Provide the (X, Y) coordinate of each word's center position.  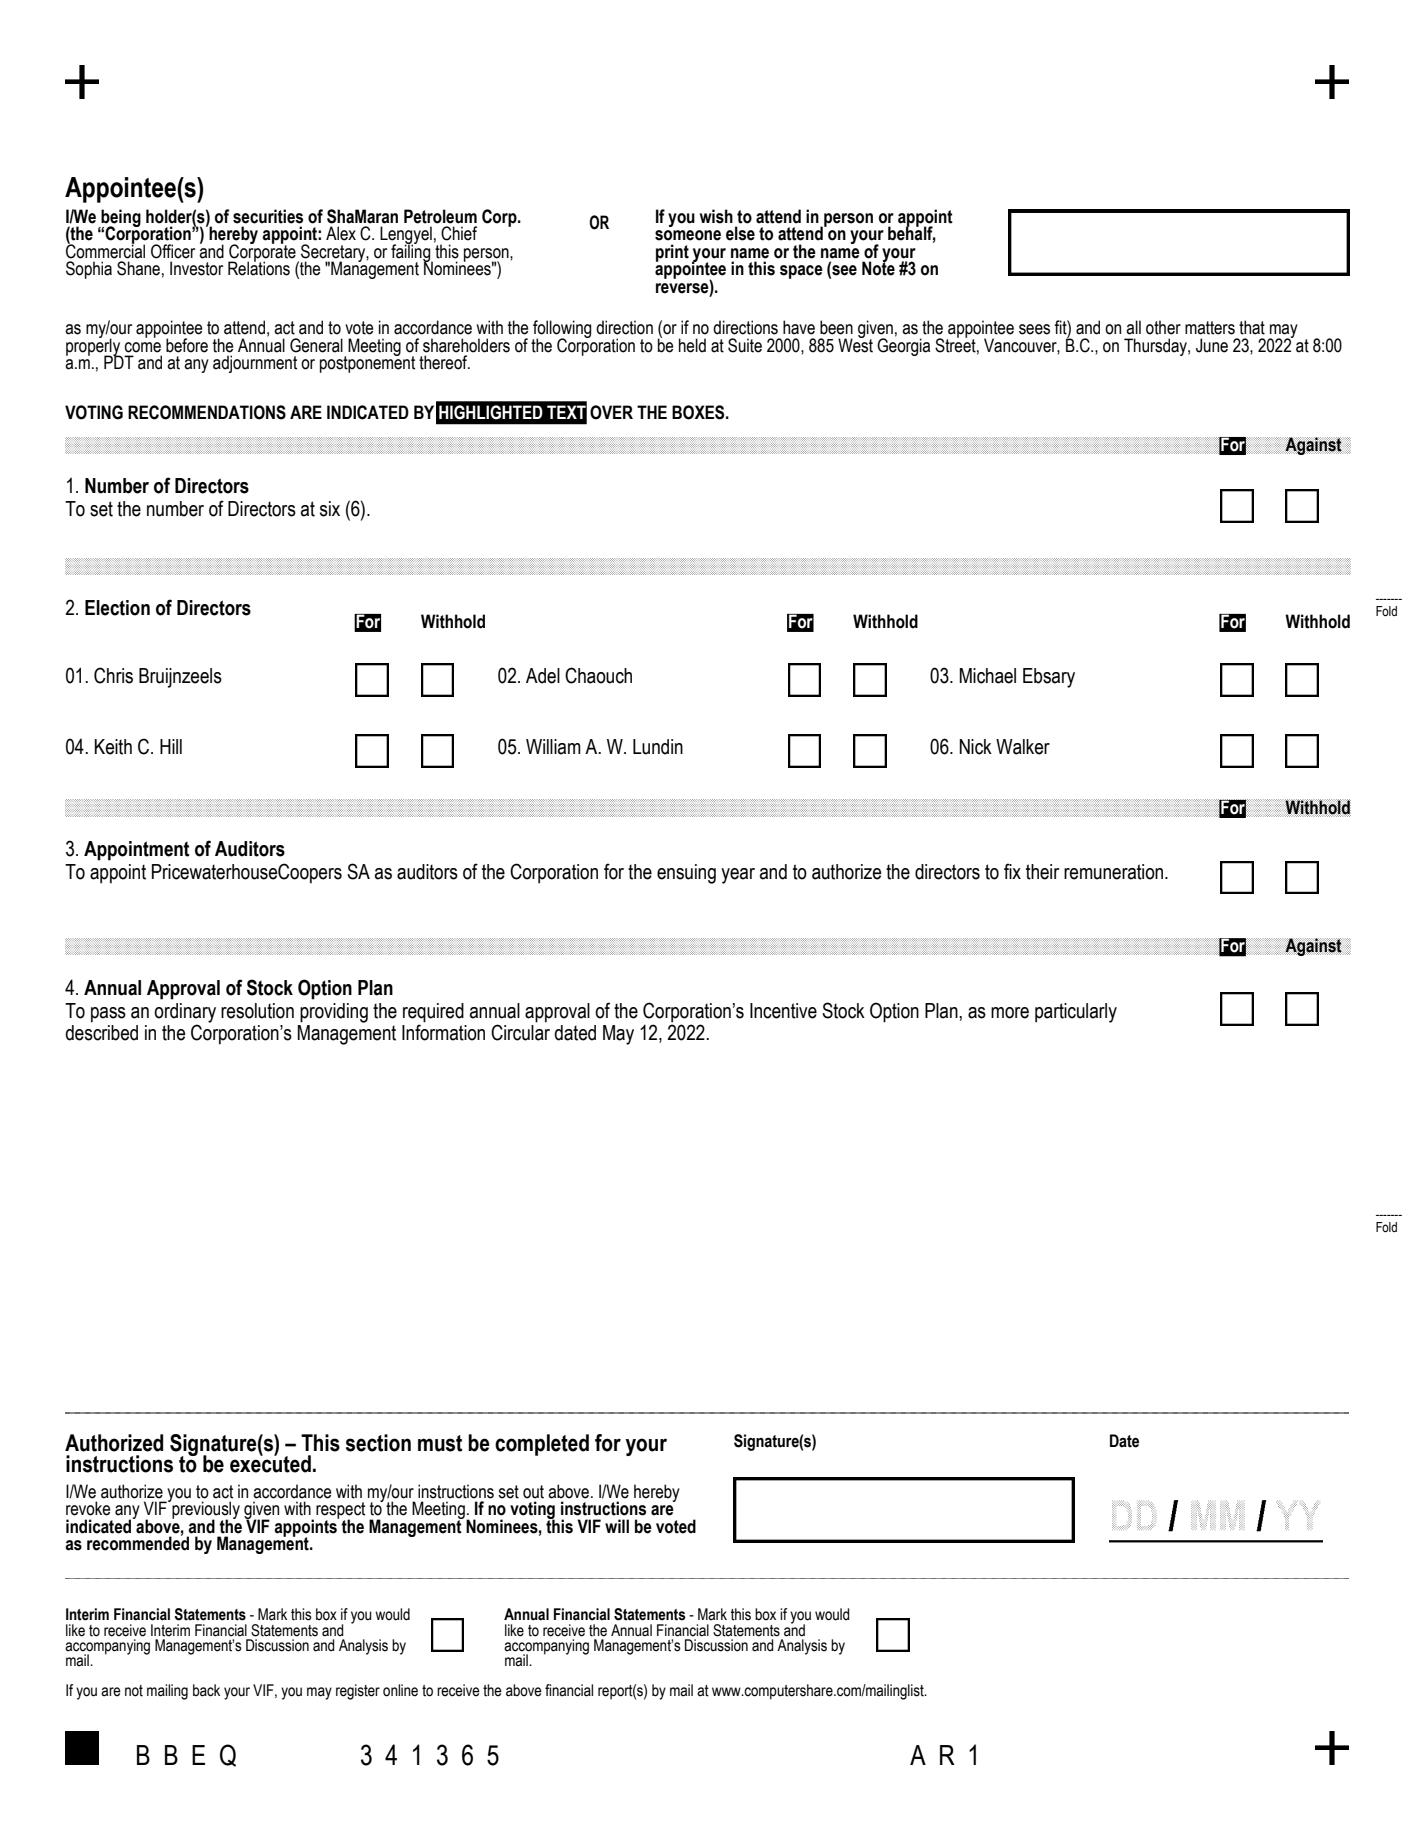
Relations (259, 267)
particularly (1076, 1013)
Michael (987, 676)
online (400, 1690)
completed (542, 1445)
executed (270, 1463)
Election (117, 608)
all (1133, 327)
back (206, 1690)
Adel (543, 676)
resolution (257, 1011)
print (672, 253)
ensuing (686, 874)
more (1010, 1013)
